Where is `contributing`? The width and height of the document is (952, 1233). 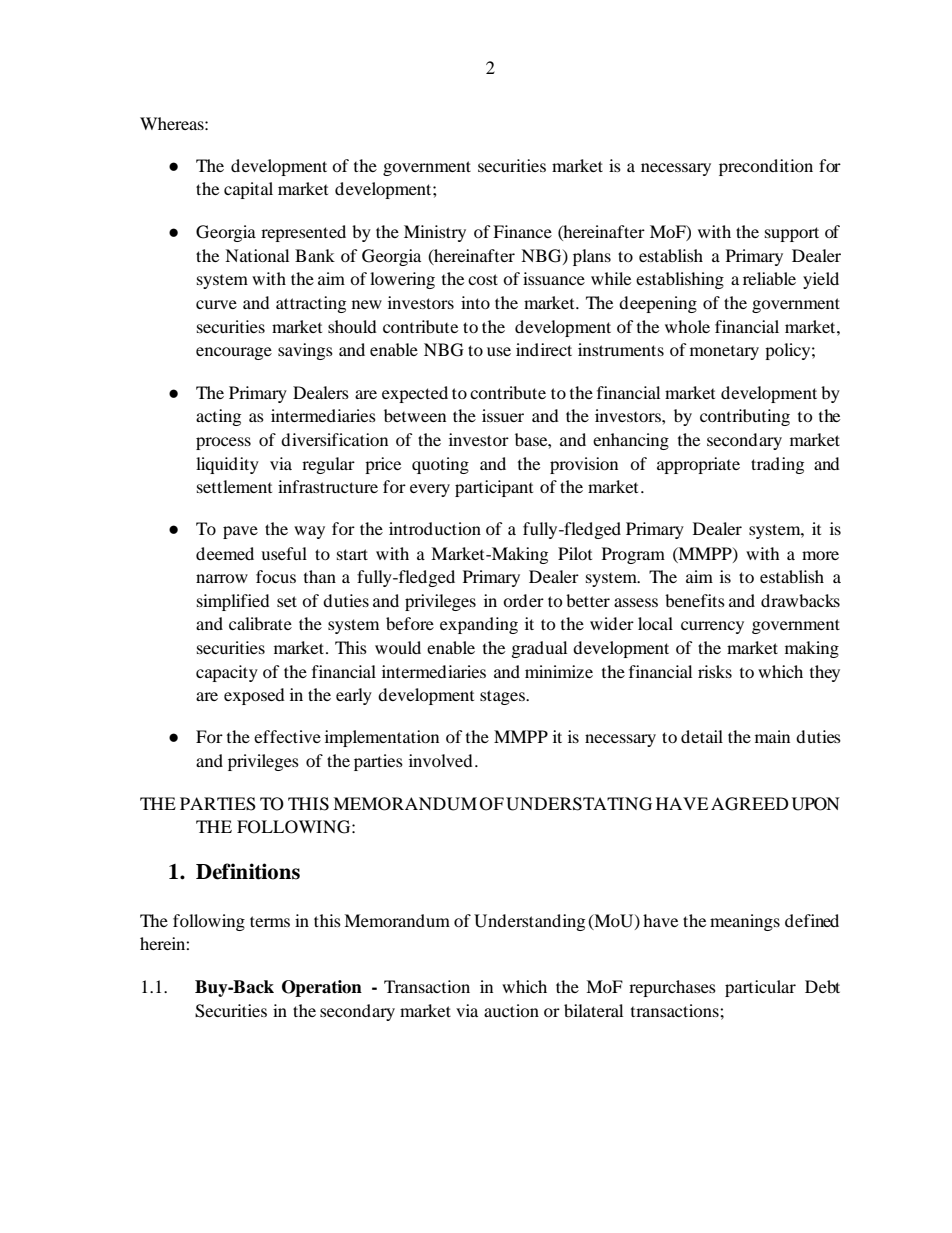 contributing is located at coordinates (745, 417).
